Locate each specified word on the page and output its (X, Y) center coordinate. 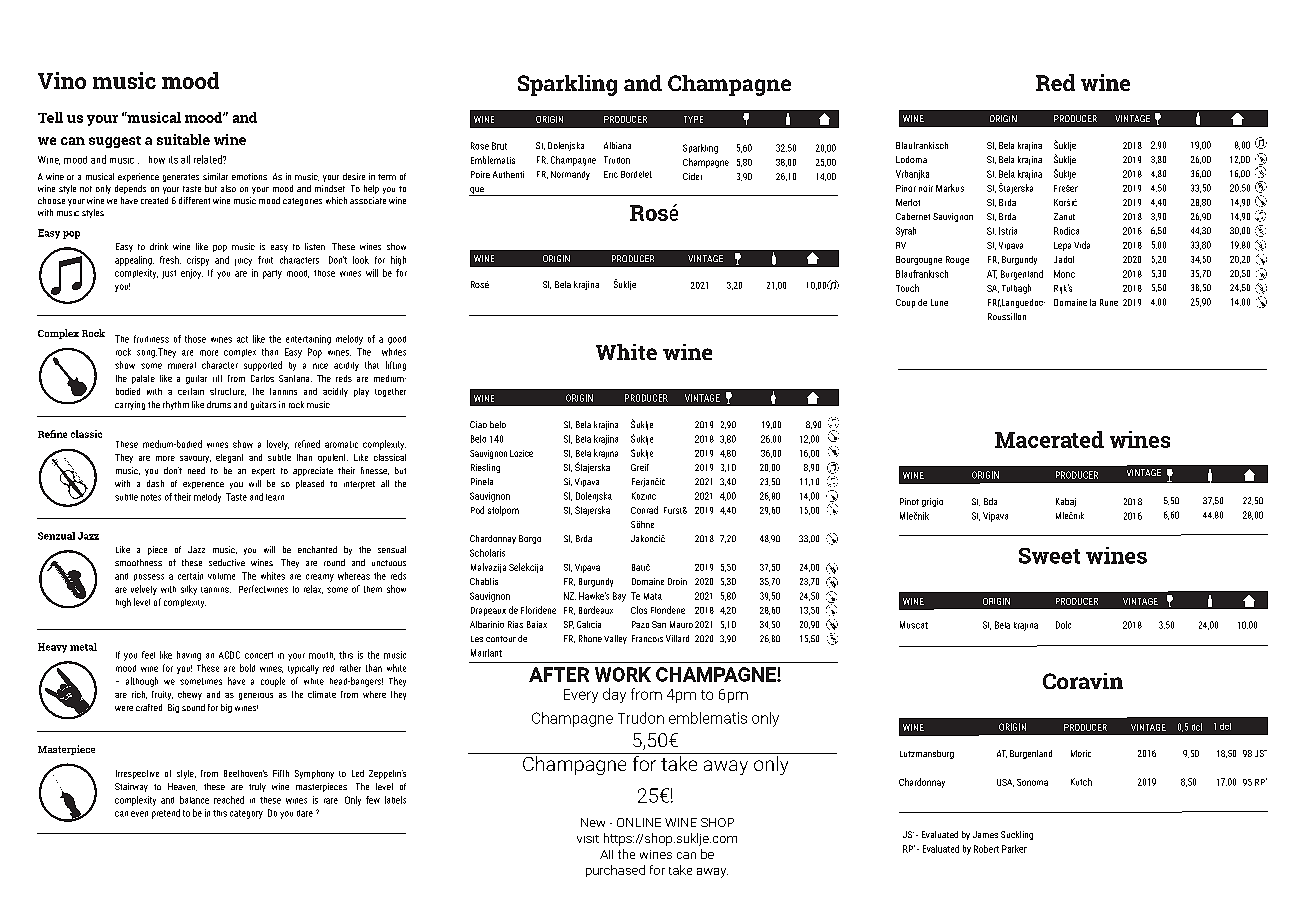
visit (588, 839)
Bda (990, 501)
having (189, 656)
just (169, 274)
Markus (950, 188)
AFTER (559, 674)
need (196, 470)
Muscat (914, 625)
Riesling (485, 468)
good (397, 340)
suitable (183, 139)
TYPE (693, 119)
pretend (166, 814)
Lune (939, 302)
